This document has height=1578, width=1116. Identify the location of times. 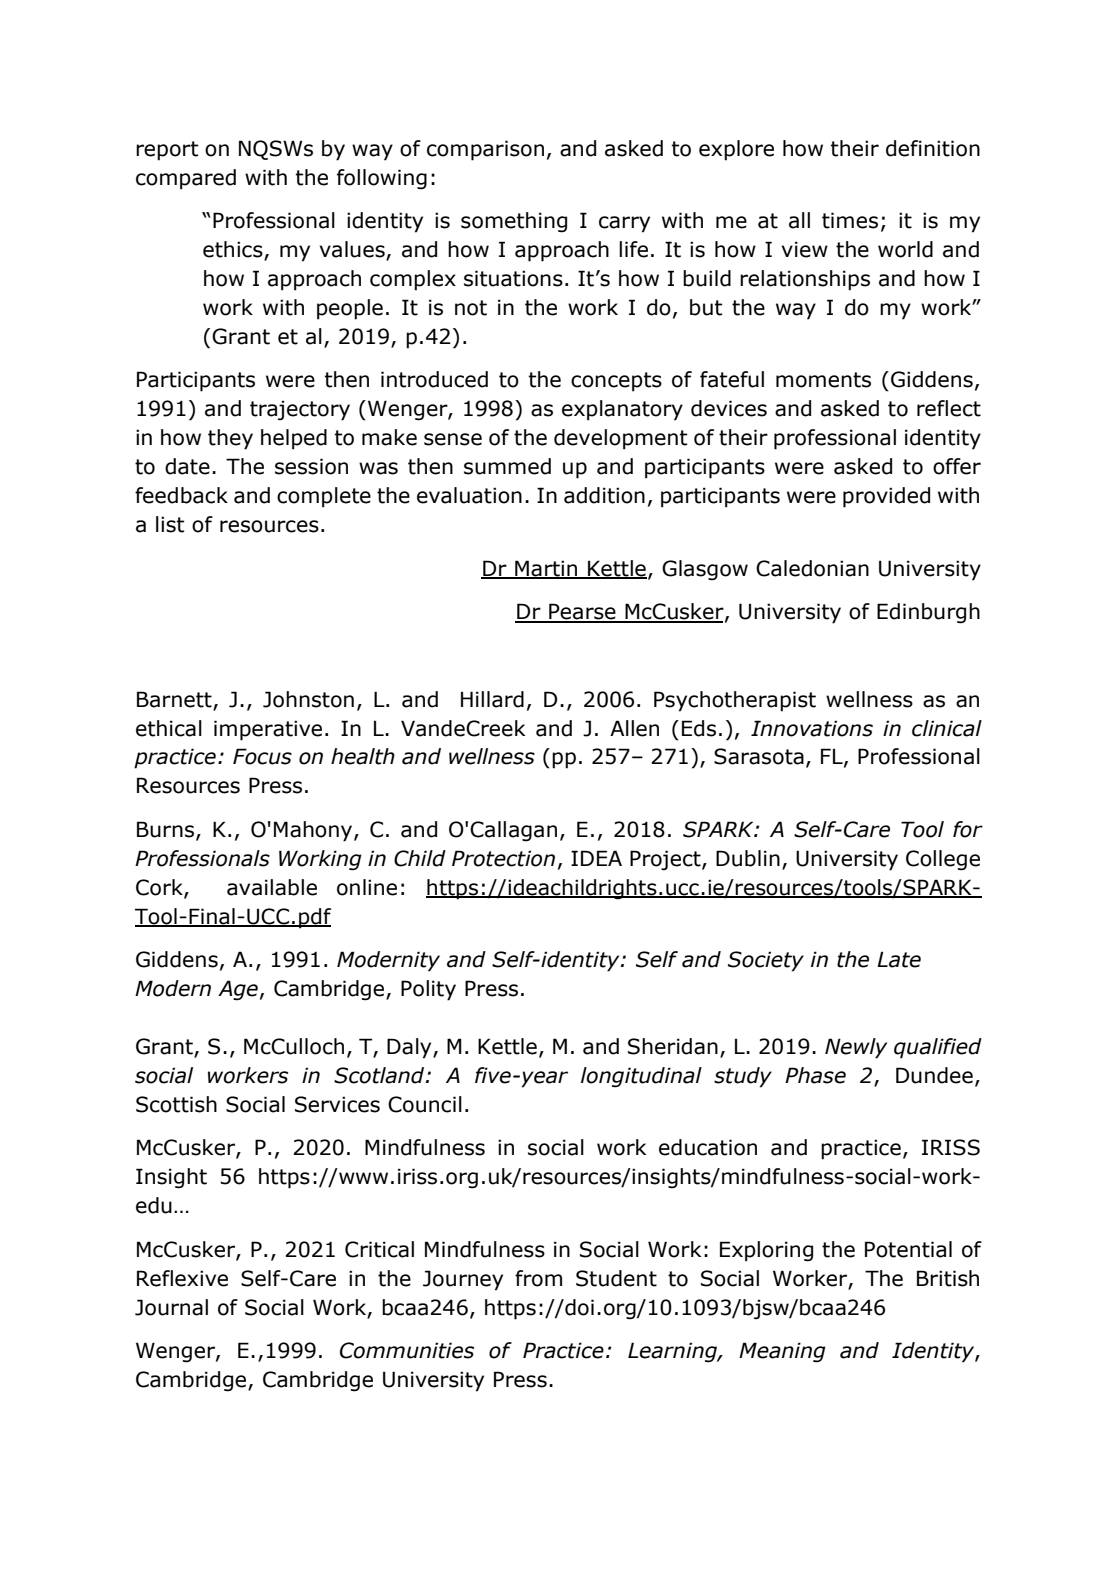
(850, 220).
